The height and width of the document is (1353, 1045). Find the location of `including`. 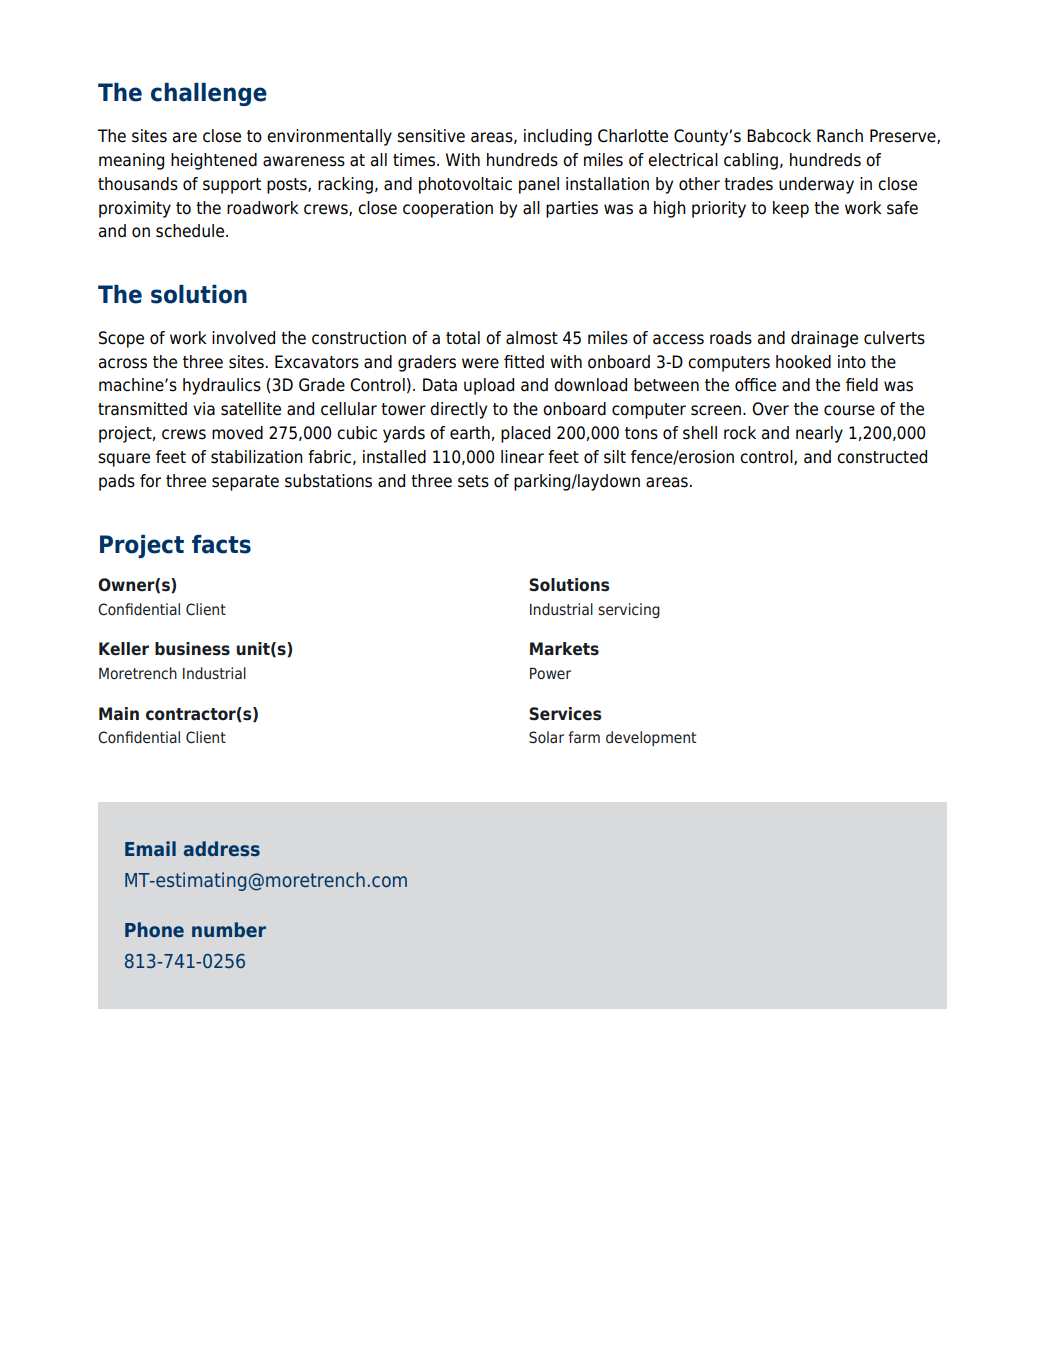

including is located at coordinates (558, 137).
